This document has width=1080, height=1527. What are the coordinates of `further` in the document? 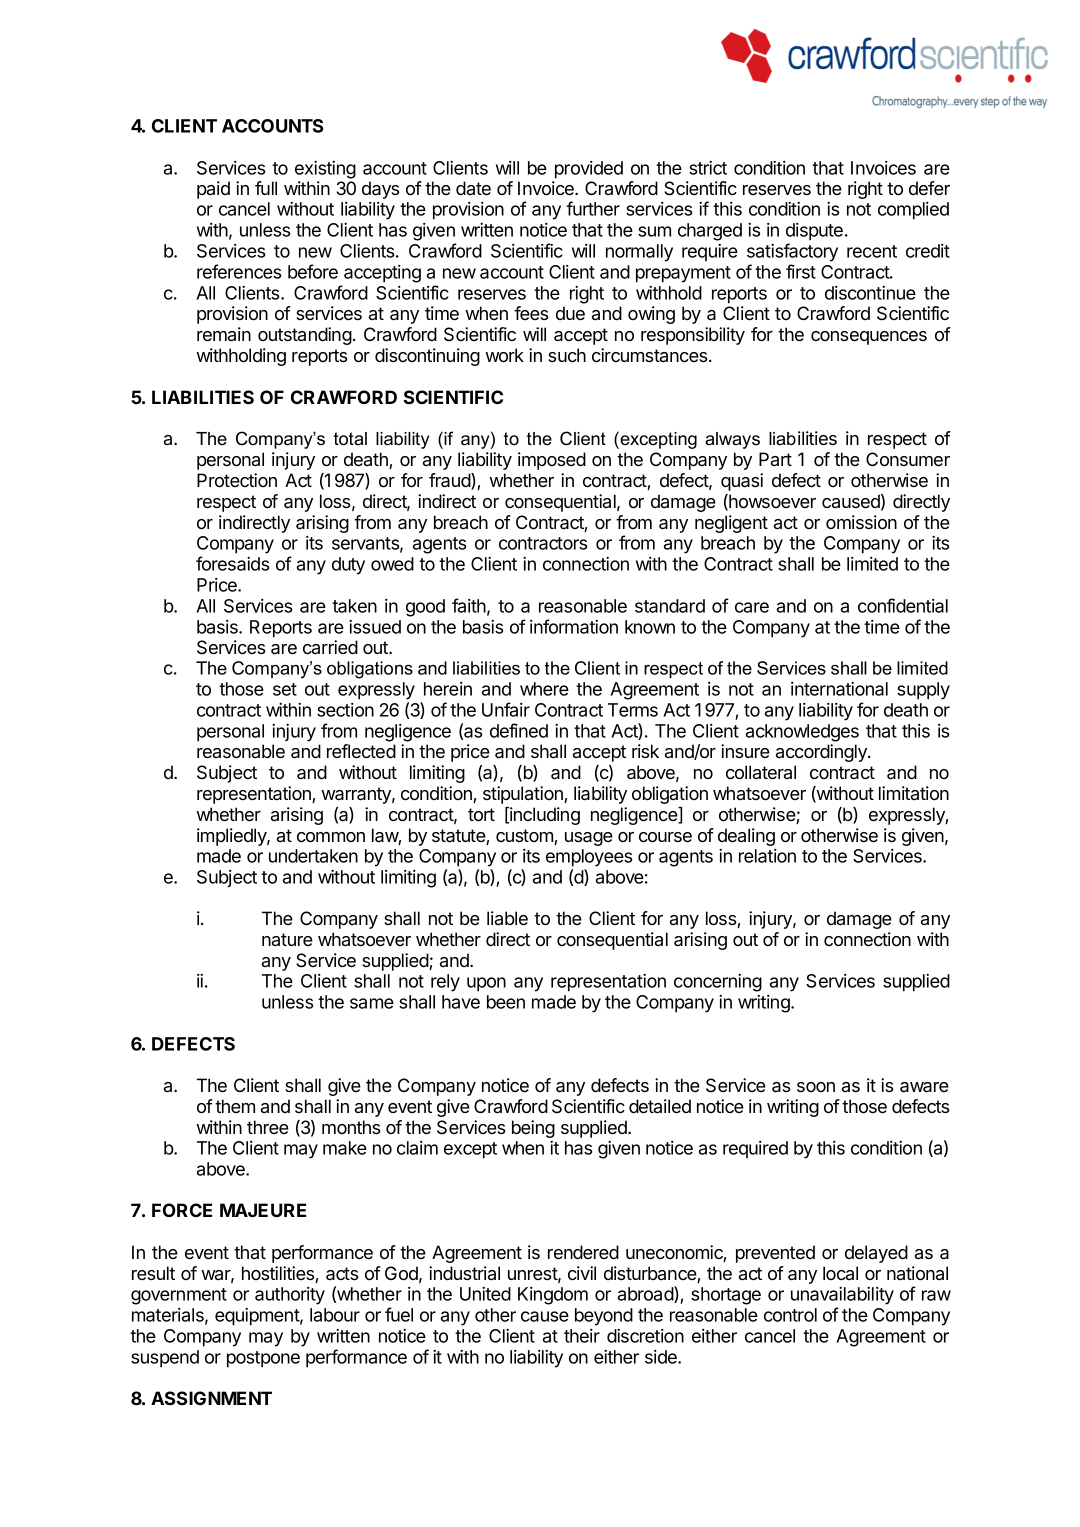 It's located at (593, 208).
